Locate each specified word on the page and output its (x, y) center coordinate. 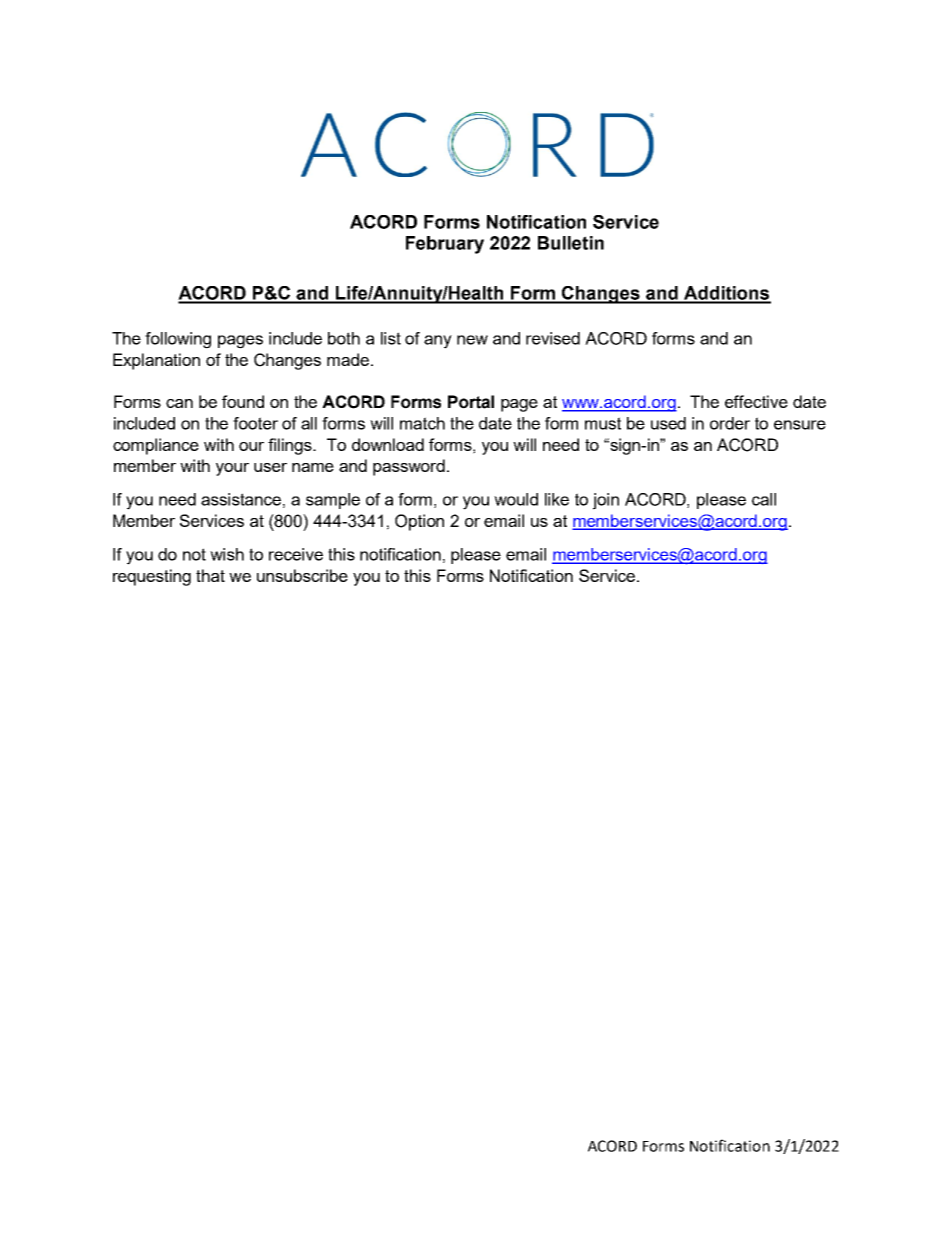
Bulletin (571, 243)
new (472, 340)
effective (756, 401)
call (764, 499)
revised (553, 338)
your (232, 469)
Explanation (156, 361)
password (409, 467)
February (445, 245)
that (210, 575)
